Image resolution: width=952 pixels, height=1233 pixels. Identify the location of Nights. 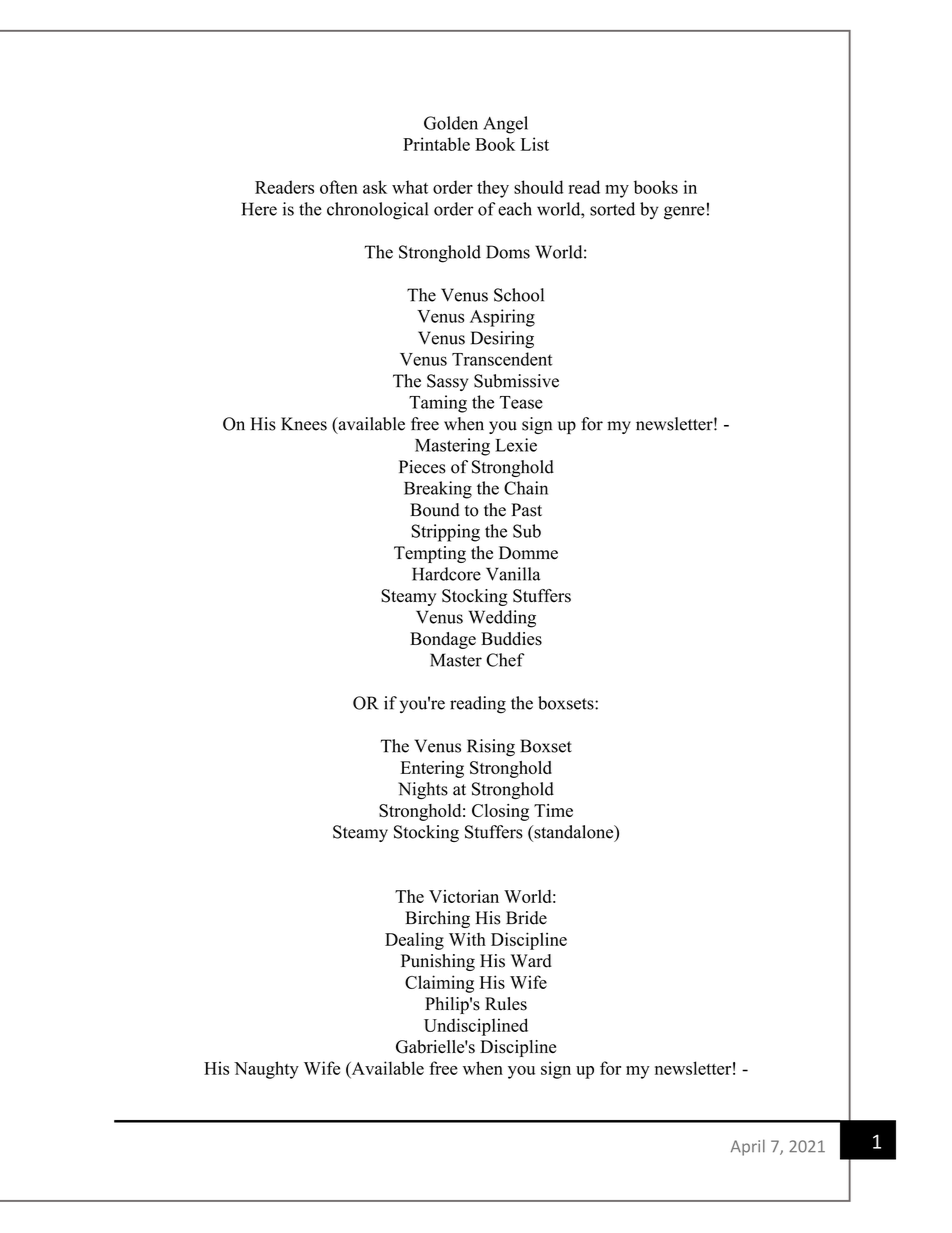
(423, 790).
